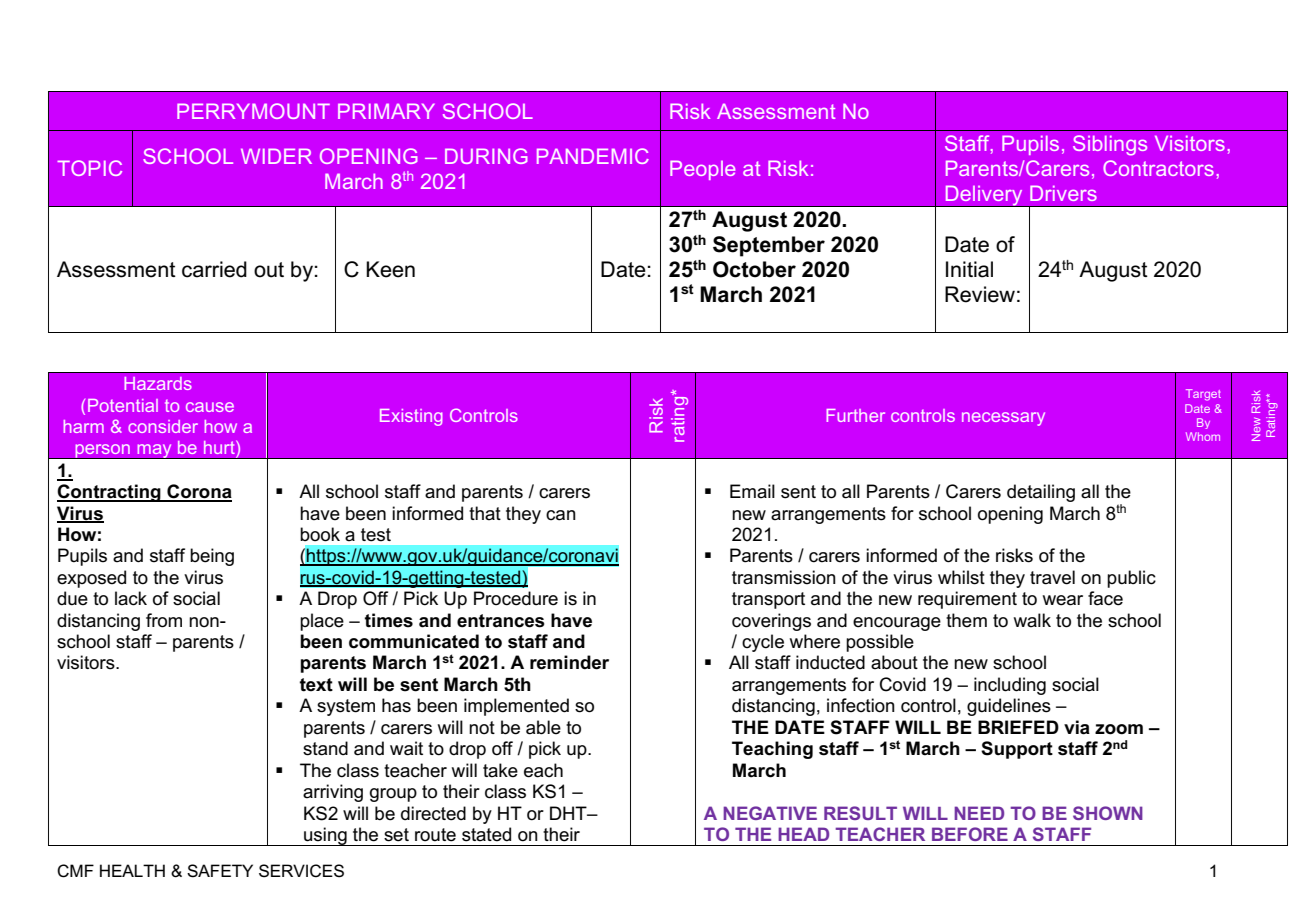  What do you see at coordinates (1041, 493) in the screenshot?
I see `detailing` at bounding box center [1041, 493].
